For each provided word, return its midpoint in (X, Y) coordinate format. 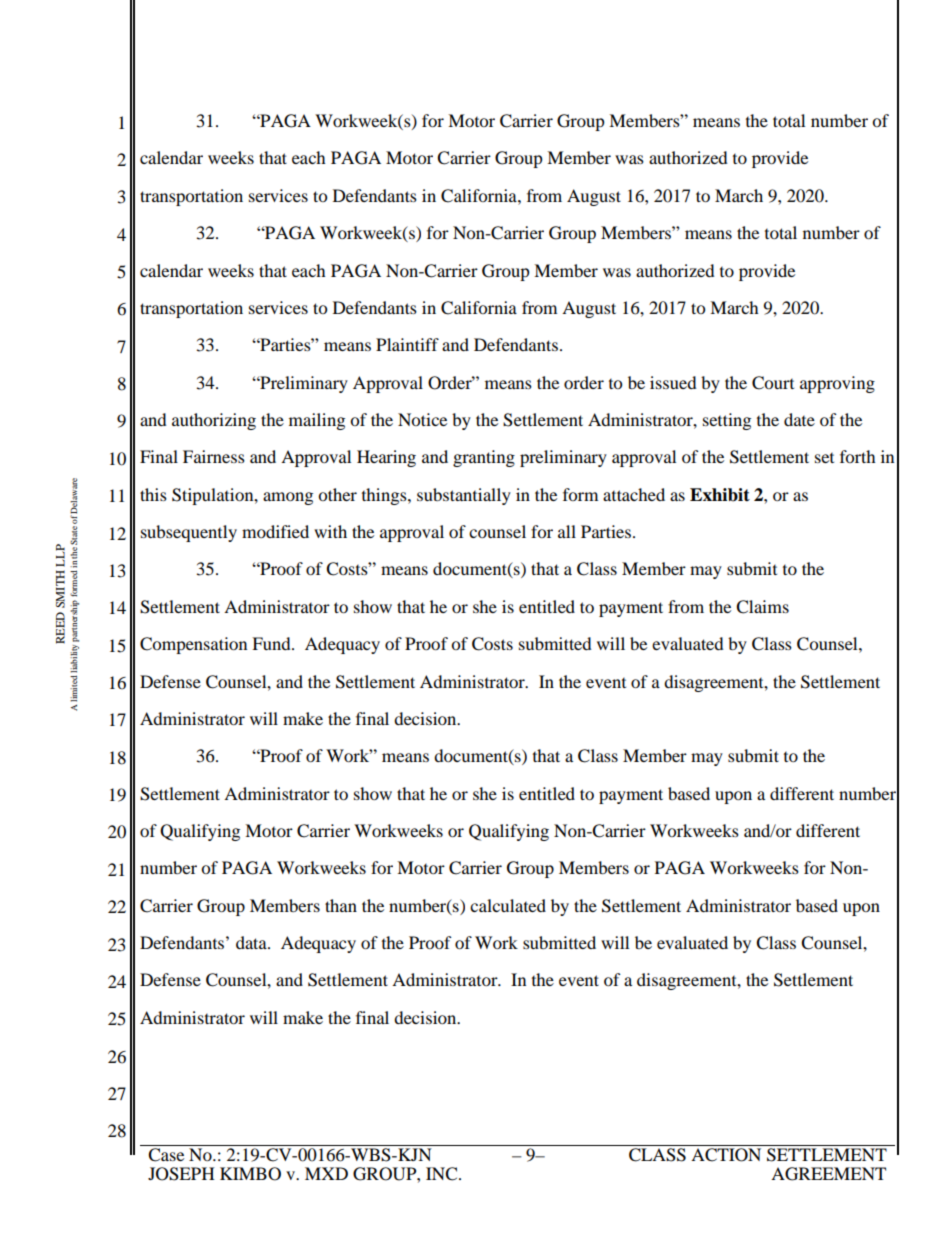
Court (773, 383)
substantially (464, 496)
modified (275, 531)
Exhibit (720, 495)
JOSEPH (181, 1174)
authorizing (214, 421)
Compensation (193, 645)
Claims (762, 607)
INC (443, 1174)
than (341, 905)
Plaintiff (407, 344)
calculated (508, 905)
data (252, 942)
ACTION (726, 1155)
